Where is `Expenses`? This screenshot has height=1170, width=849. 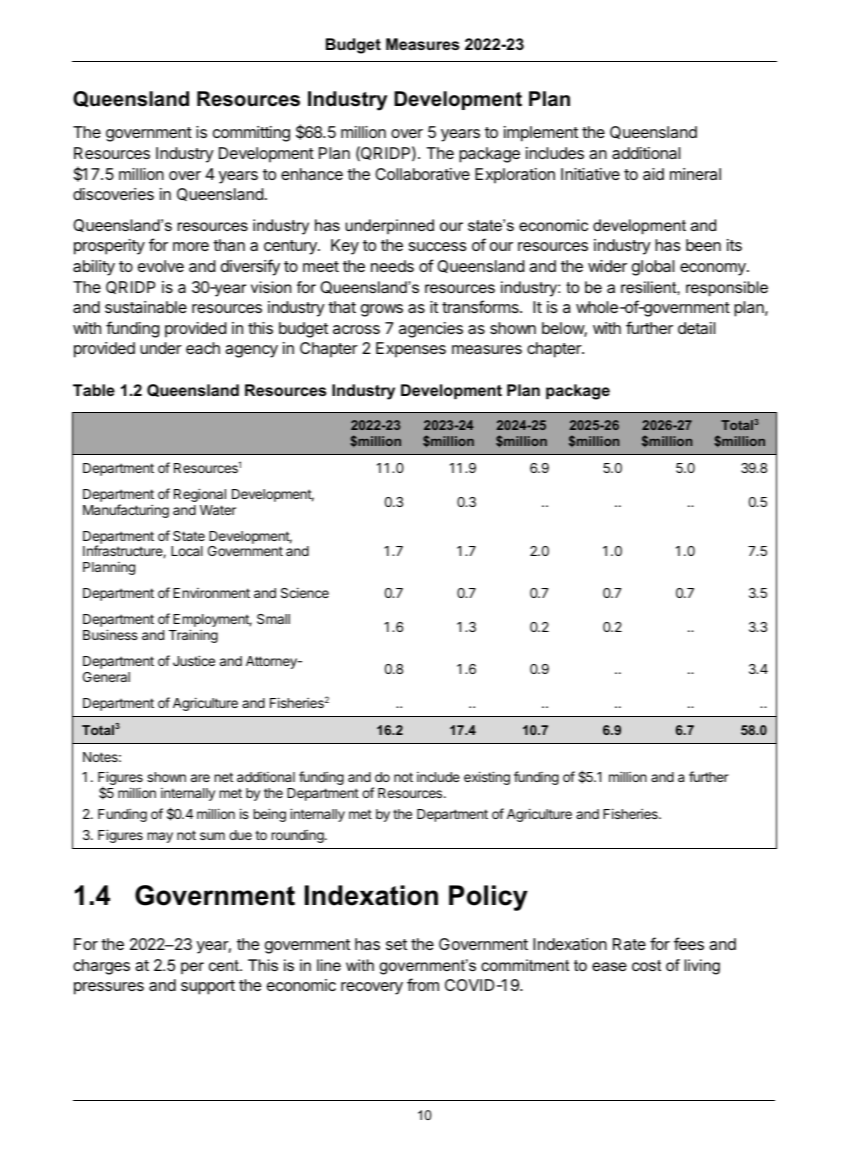
Expenses is located at coordinates (411, 350).
